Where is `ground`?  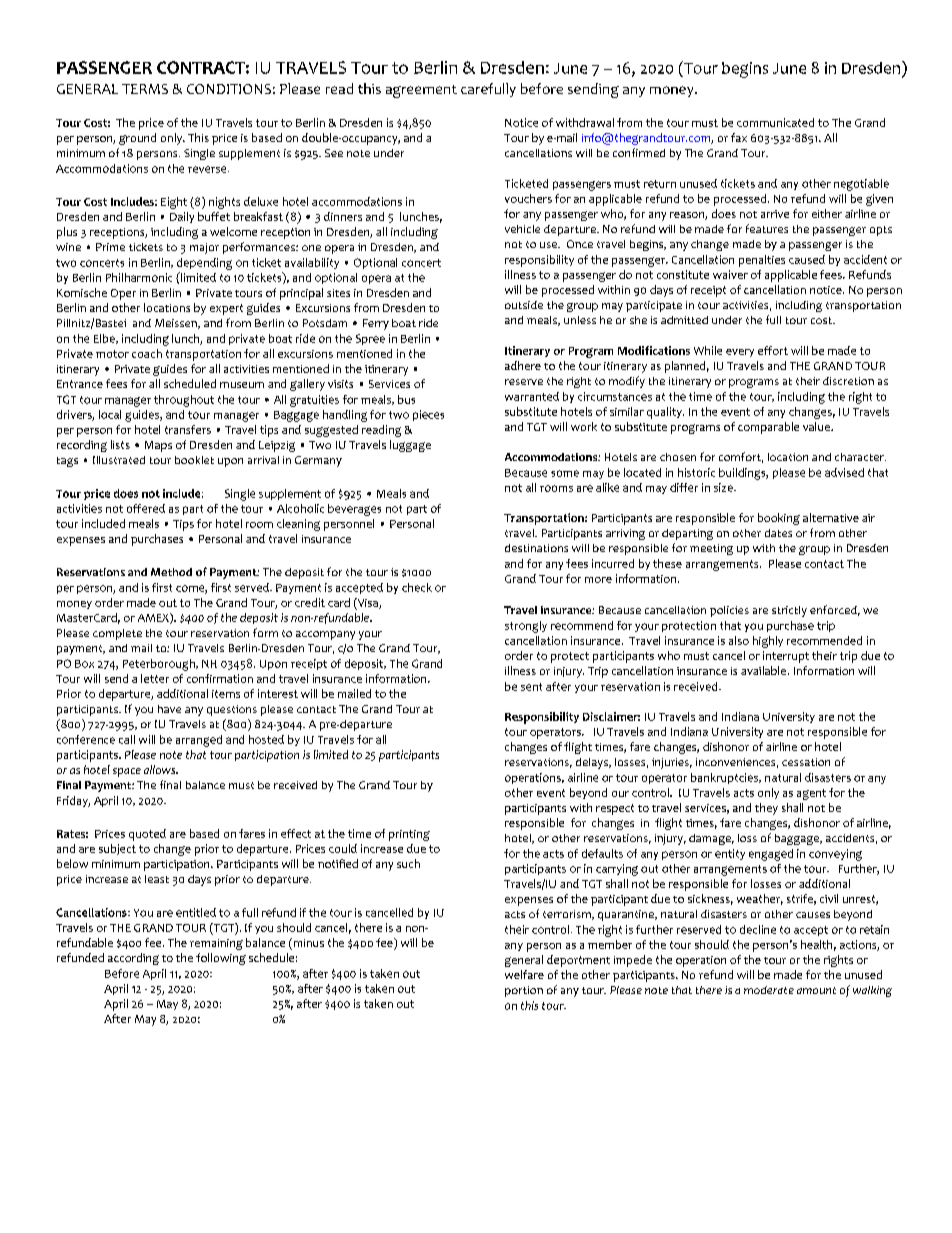
ground is located at coordinates (137, 139).
